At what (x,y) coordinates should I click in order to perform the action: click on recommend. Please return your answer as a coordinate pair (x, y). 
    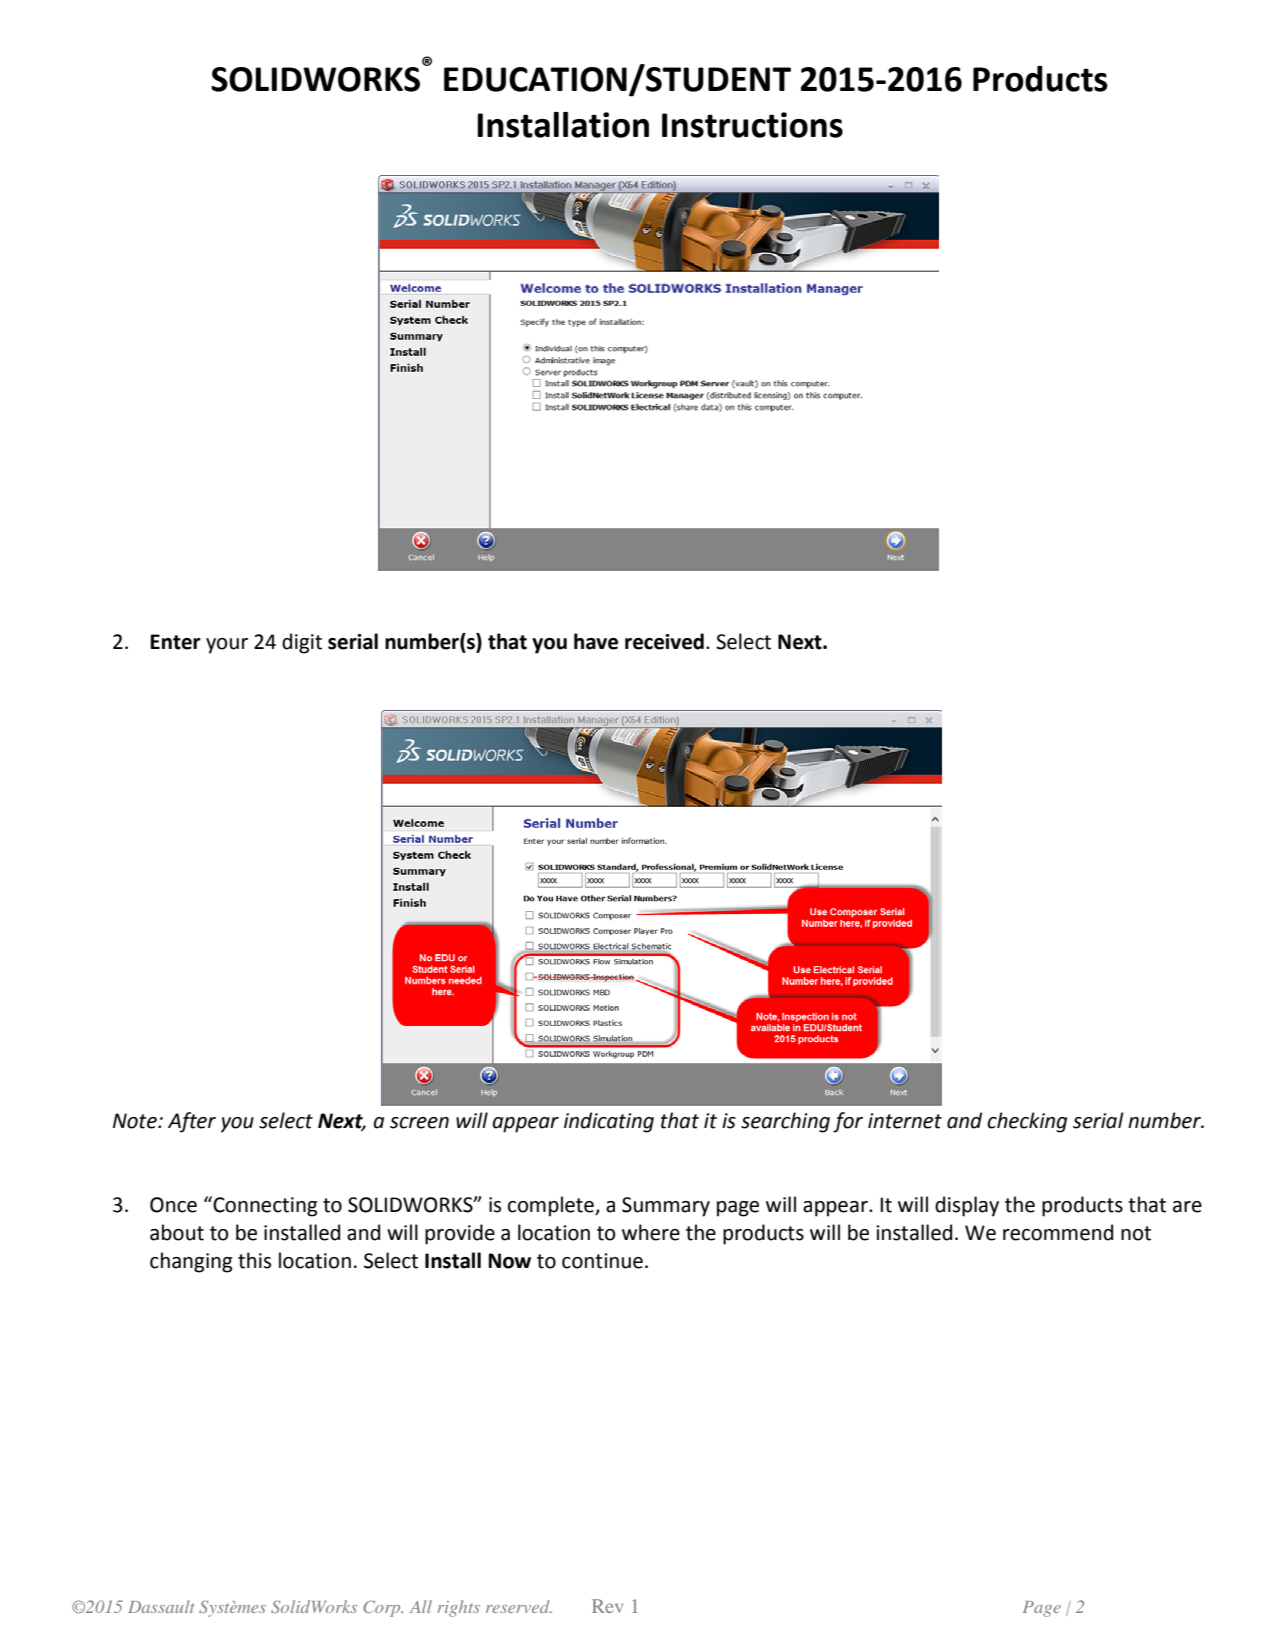
    Looking at the image, I should click on (1058, 1232).
